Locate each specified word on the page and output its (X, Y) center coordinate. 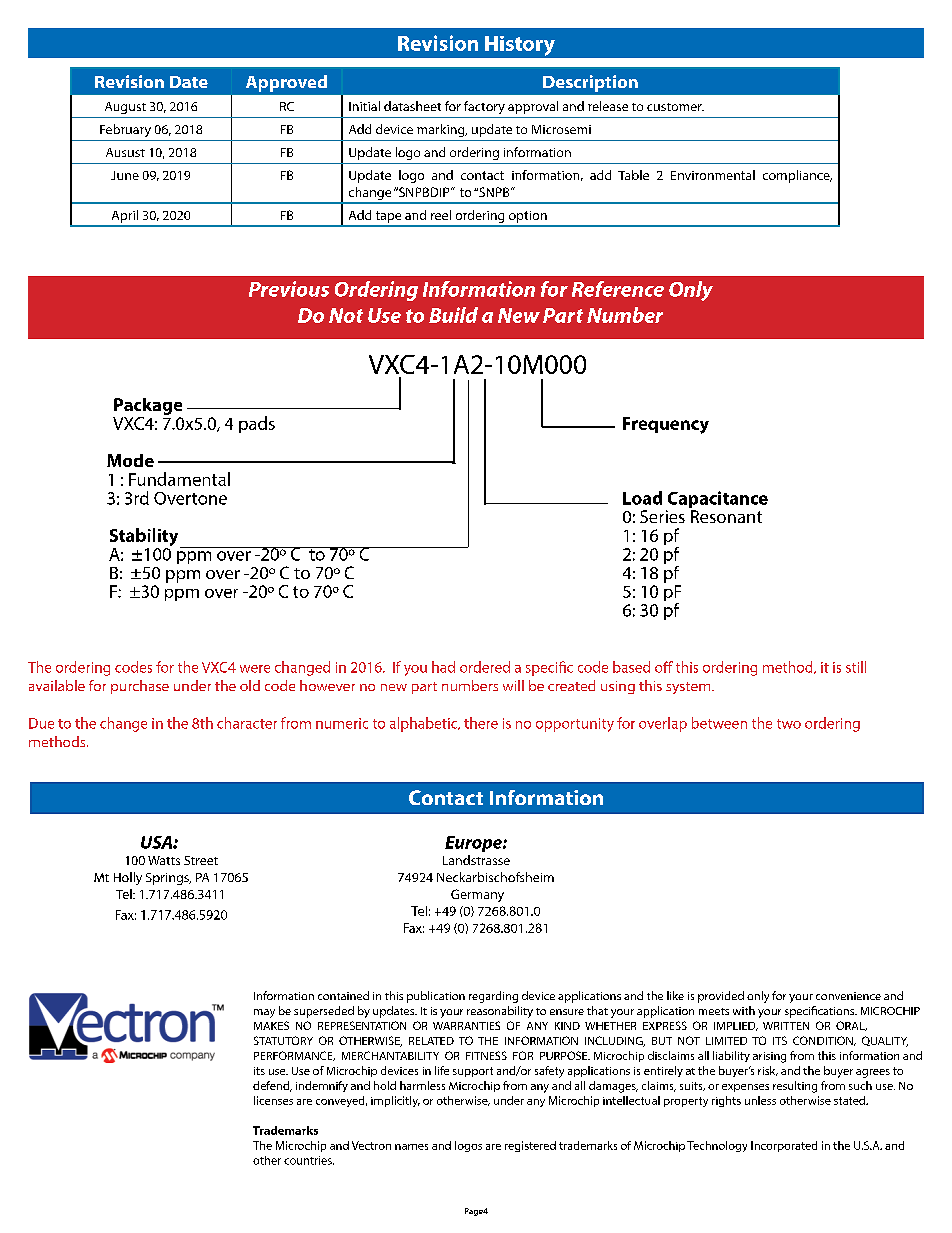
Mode (130, 460)
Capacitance (717, 501)
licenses (273, 1100)
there (481, 723)
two (789, 724)
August (125, 108)
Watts (164, 860)
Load (642, 498)
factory (484, 107)
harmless (422, 1085)
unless (760, 1100)
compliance (797, 176)
